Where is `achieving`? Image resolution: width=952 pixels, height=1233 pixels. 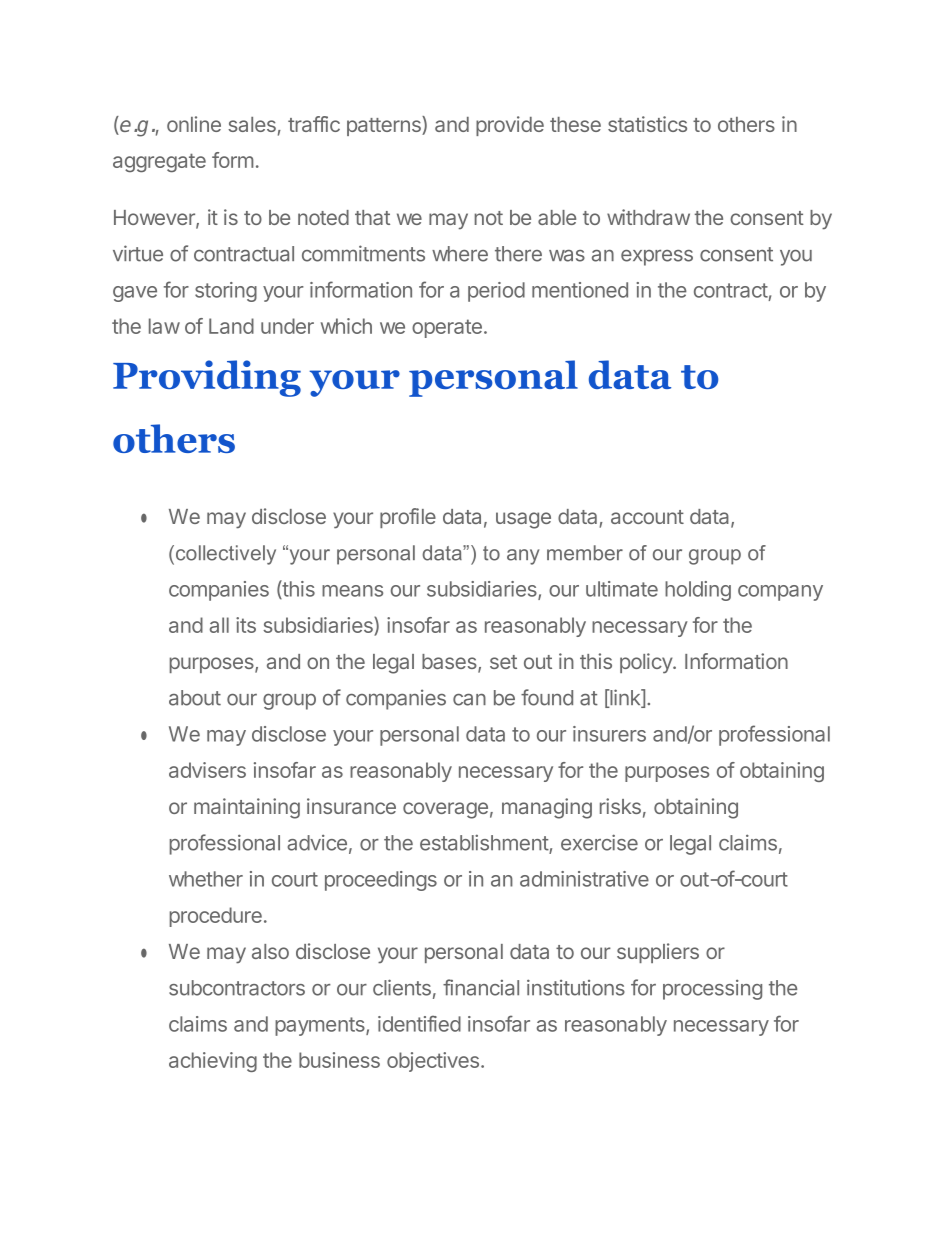 achieving is located at coordinates (213, 1062).
